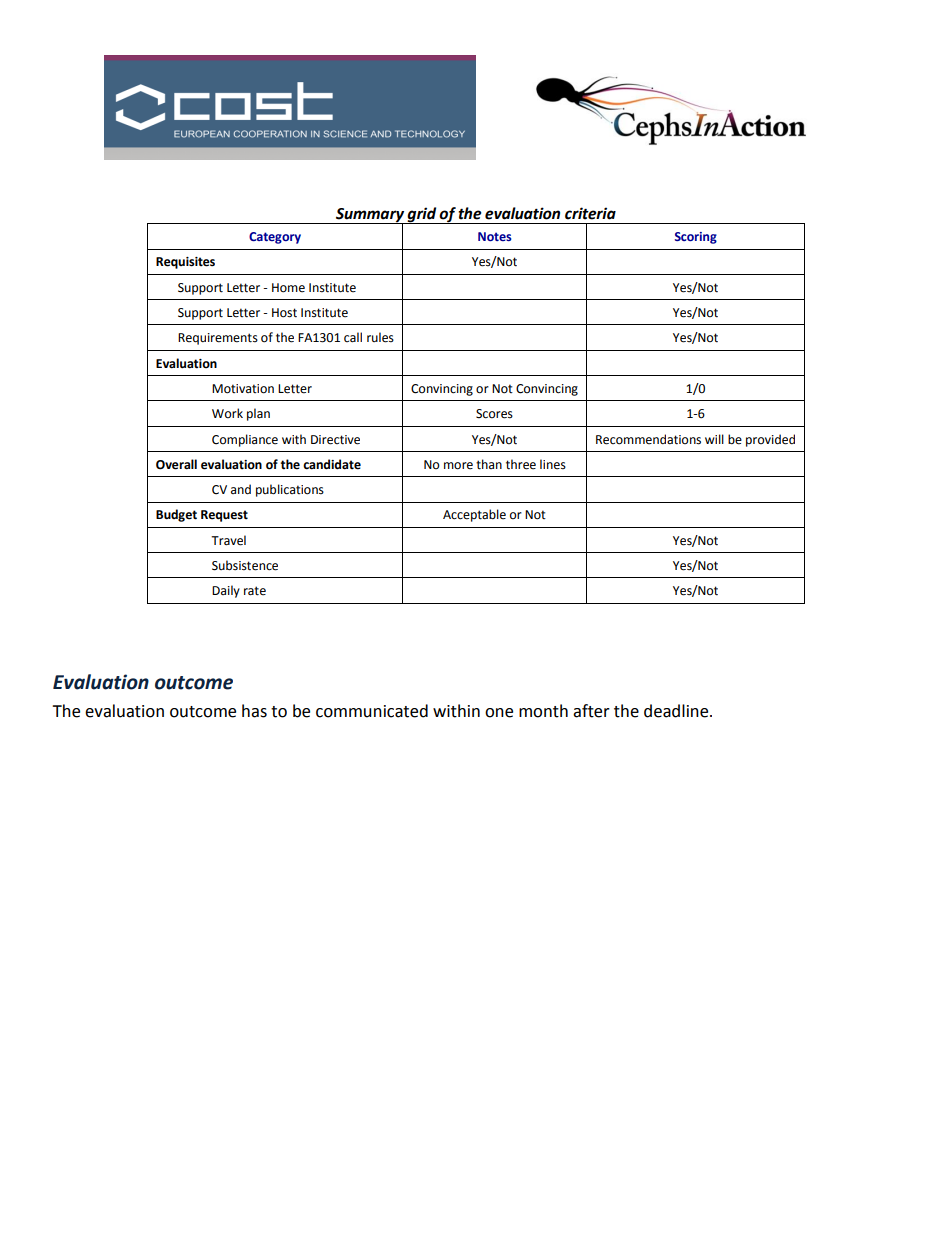 The image size is (952, 1233). I want to click on Notes, so click(495, 236).
